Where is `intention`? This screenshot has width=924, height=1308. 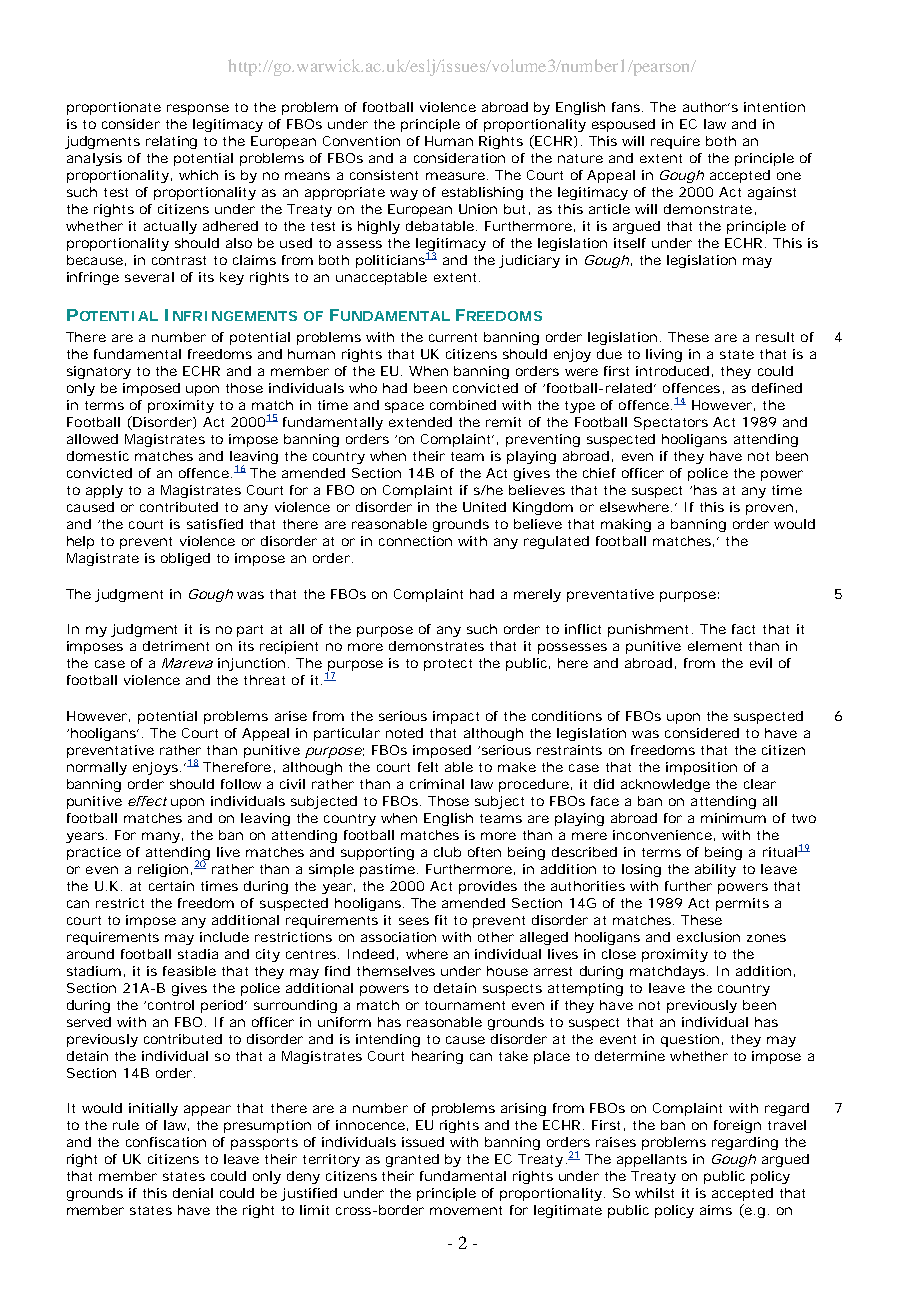 intention is located at coordinates (774, 107).
